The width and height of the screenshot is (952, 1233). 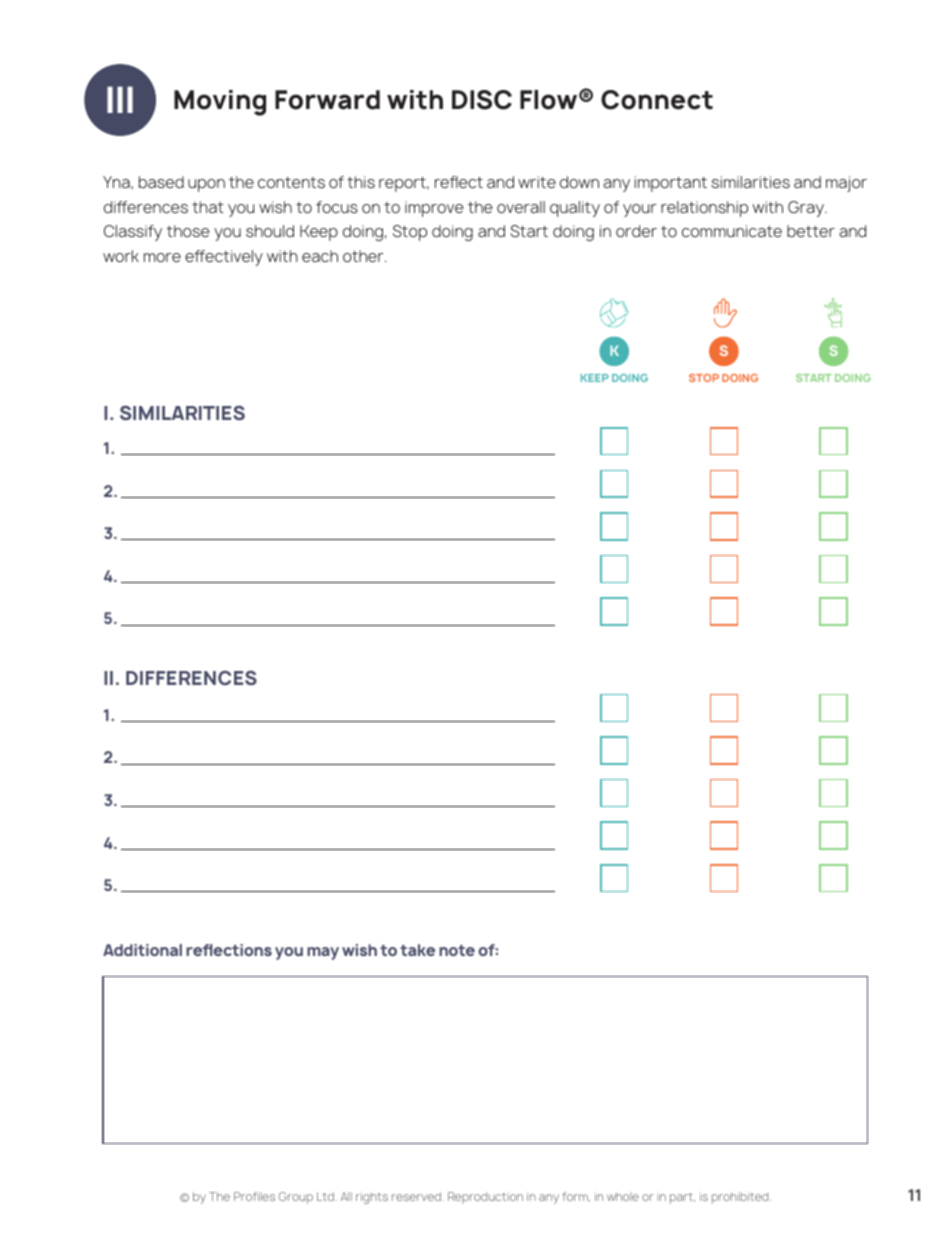 I want to click on note, so click(x=457, y=950).
